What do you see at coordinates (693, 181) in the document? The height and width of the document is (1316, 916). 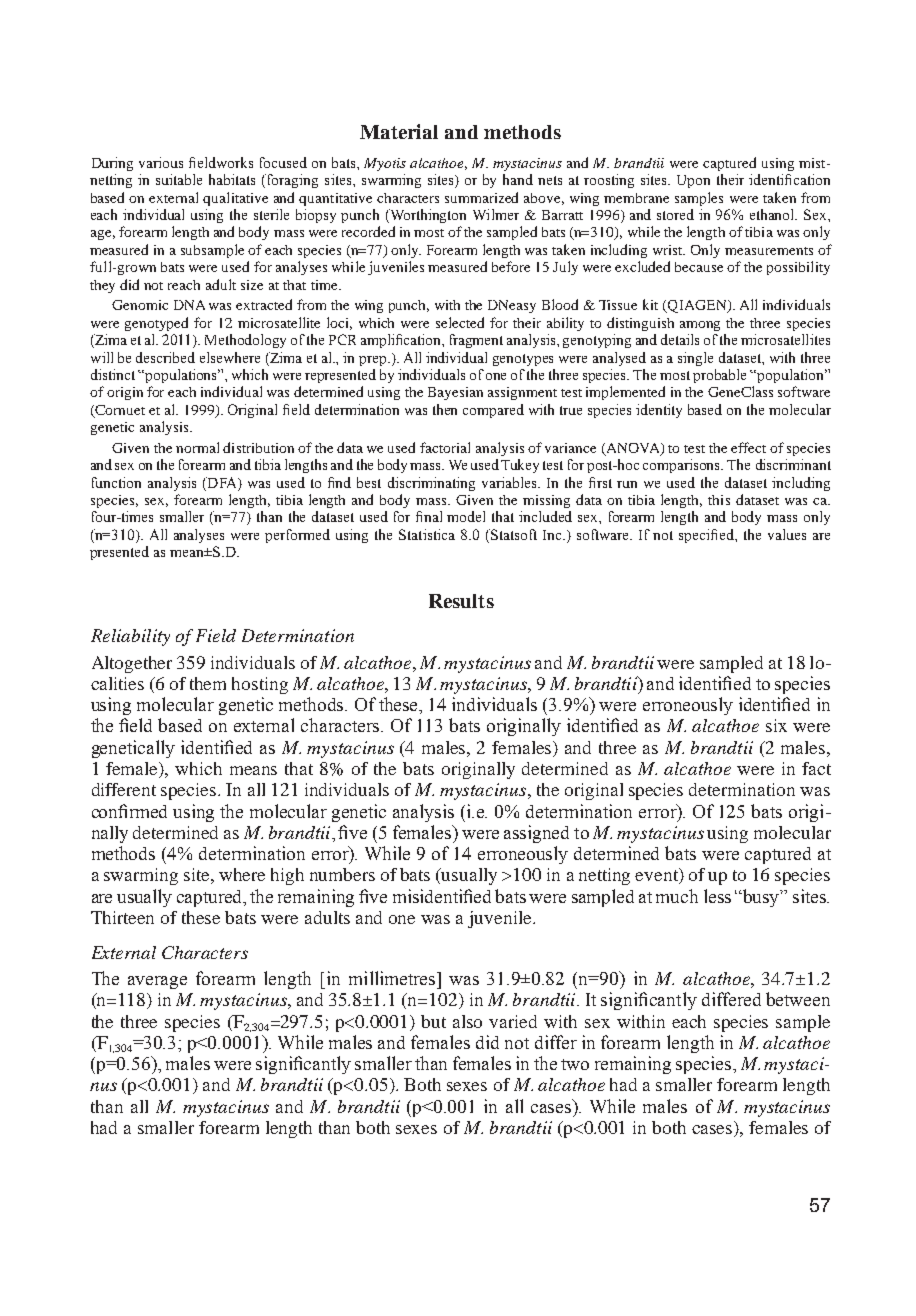 I see `Upon` at bounding box center [693, 181].
